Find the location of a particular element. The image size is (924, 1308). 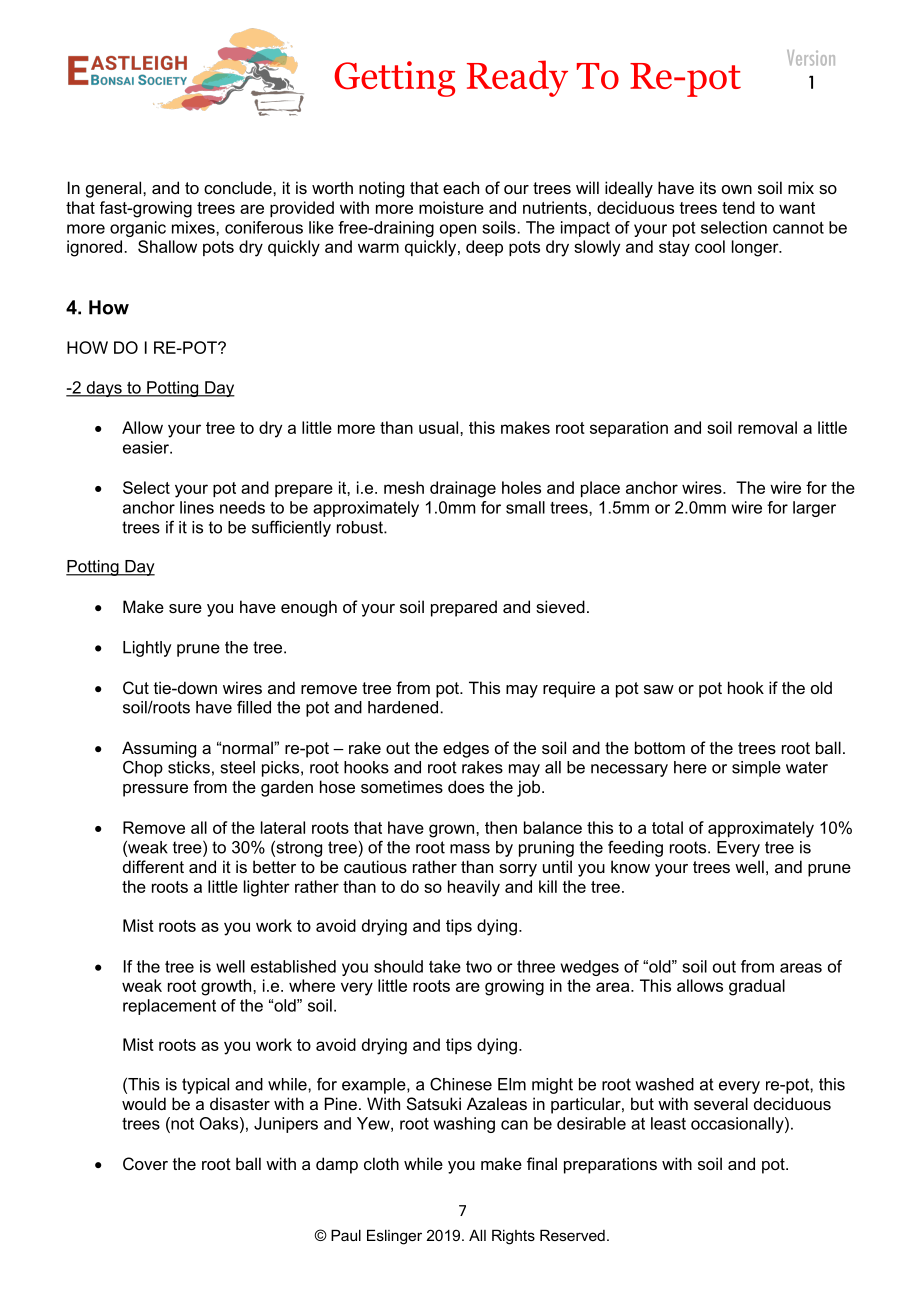

Version is located at coordinates (811, 58).
